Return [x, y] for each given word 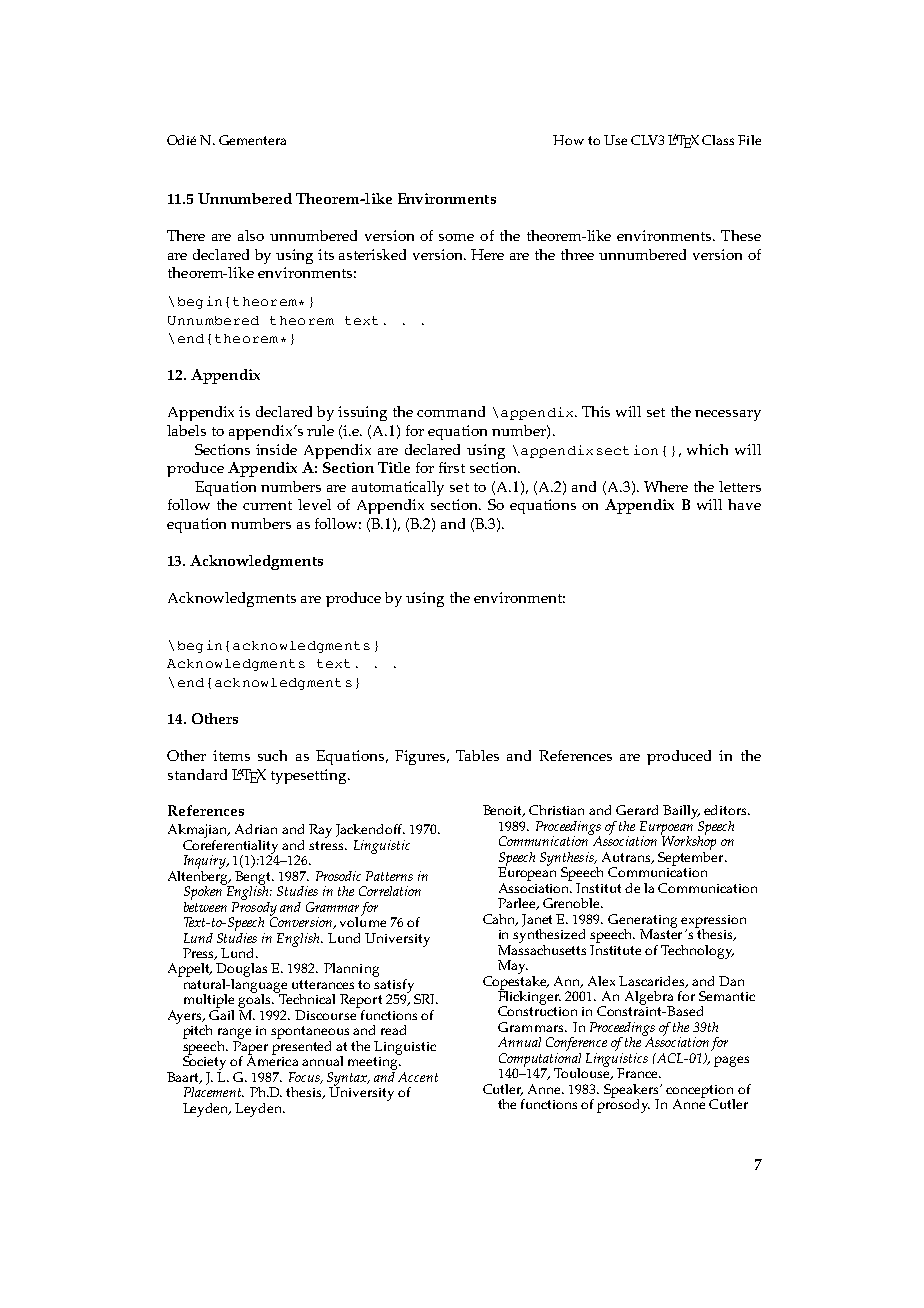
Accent [418, 1077]
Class [718, 140]
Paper [250, 1049]
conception [700, 1092]
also [251, 235]
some [456, 237]
